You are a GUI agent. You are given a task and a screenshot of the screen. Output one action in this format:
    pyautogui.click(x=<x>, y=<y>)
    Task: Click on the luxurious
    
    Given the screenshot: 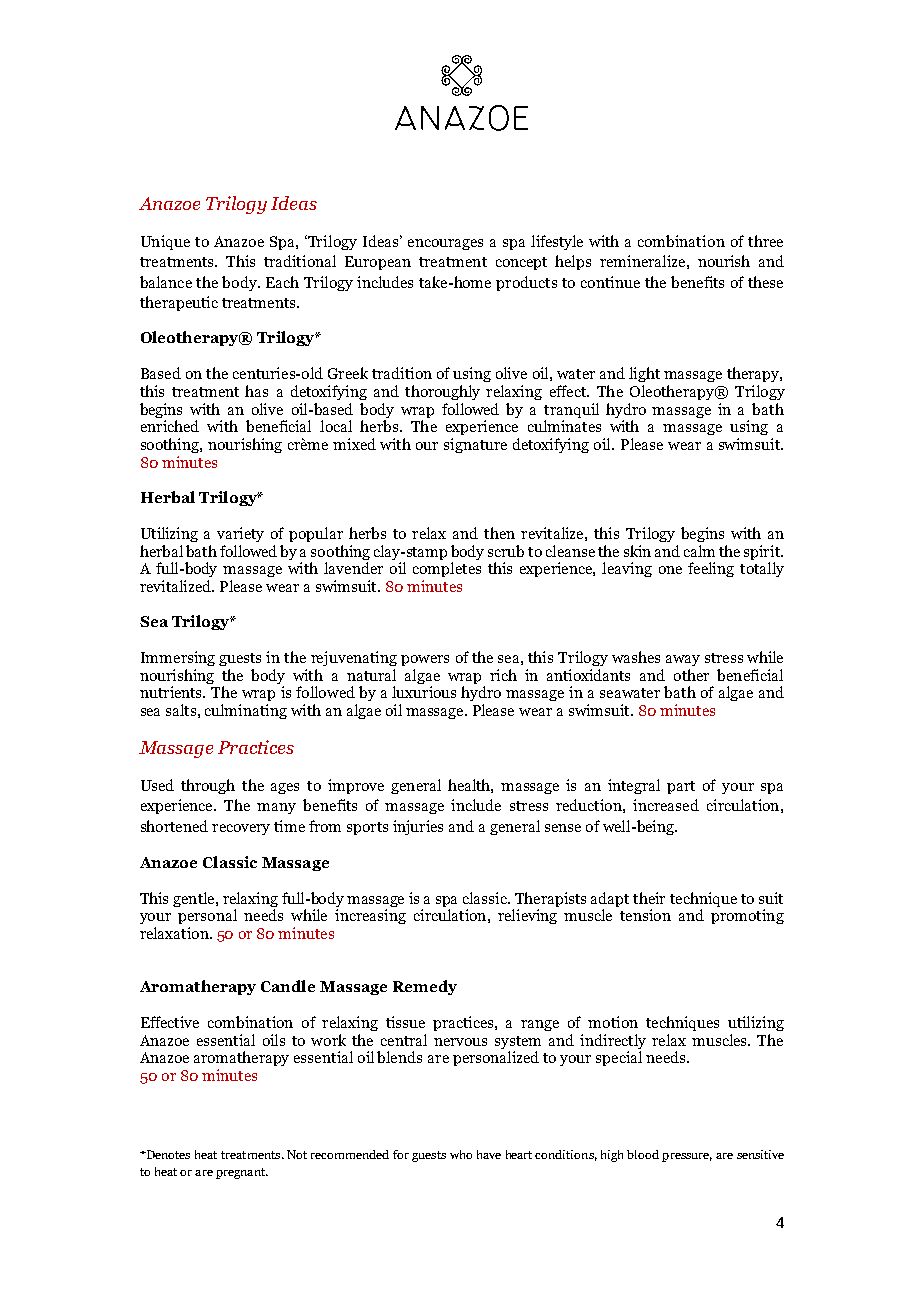 What is the action you would take?
    pyautogui.click(x=424, y=692)
